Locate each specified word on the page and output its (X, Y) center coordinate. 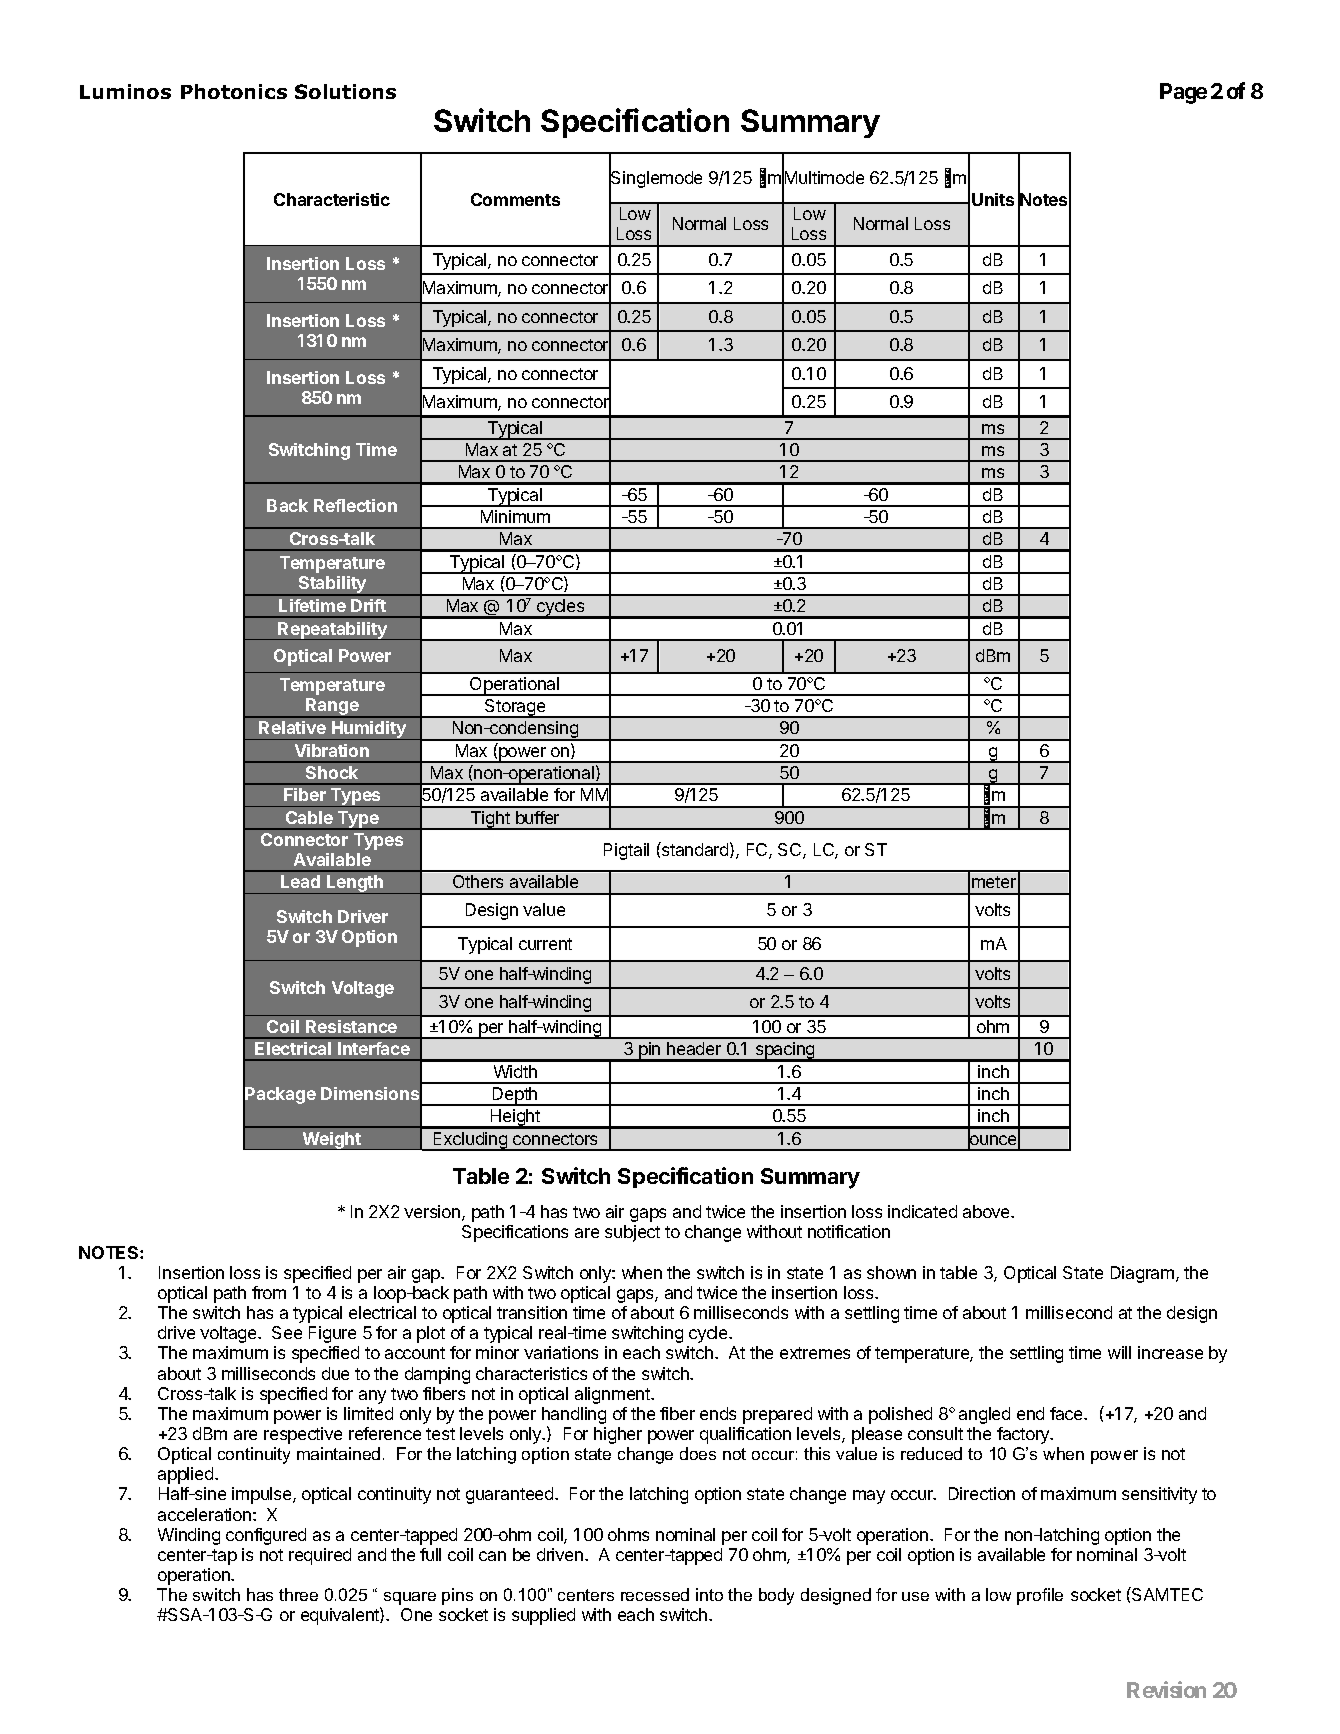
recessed (655, 1594)
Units (993, 199)
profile (1040, 1596)
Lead (300, 881)
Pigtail (626, 851)
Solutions (345, 91)
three (298, 1594)
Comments (515, 199)
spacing (785, 1052)
